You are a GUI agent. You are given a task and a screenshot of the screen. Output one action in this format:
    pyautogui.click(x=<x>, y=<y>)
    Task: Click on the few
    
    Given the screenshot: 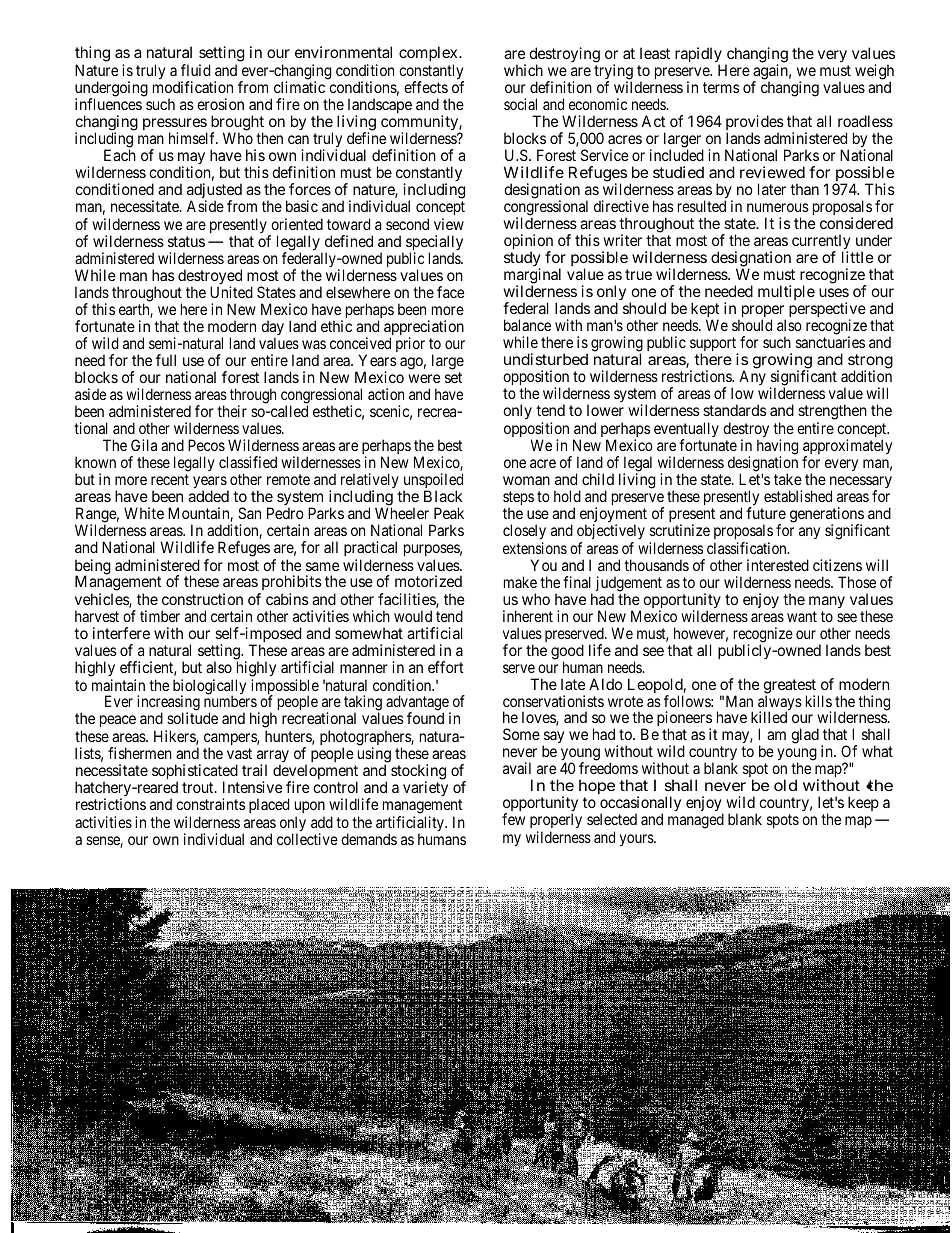 What is the action you would take?
    pyautogui.click(x=513, y=819)
